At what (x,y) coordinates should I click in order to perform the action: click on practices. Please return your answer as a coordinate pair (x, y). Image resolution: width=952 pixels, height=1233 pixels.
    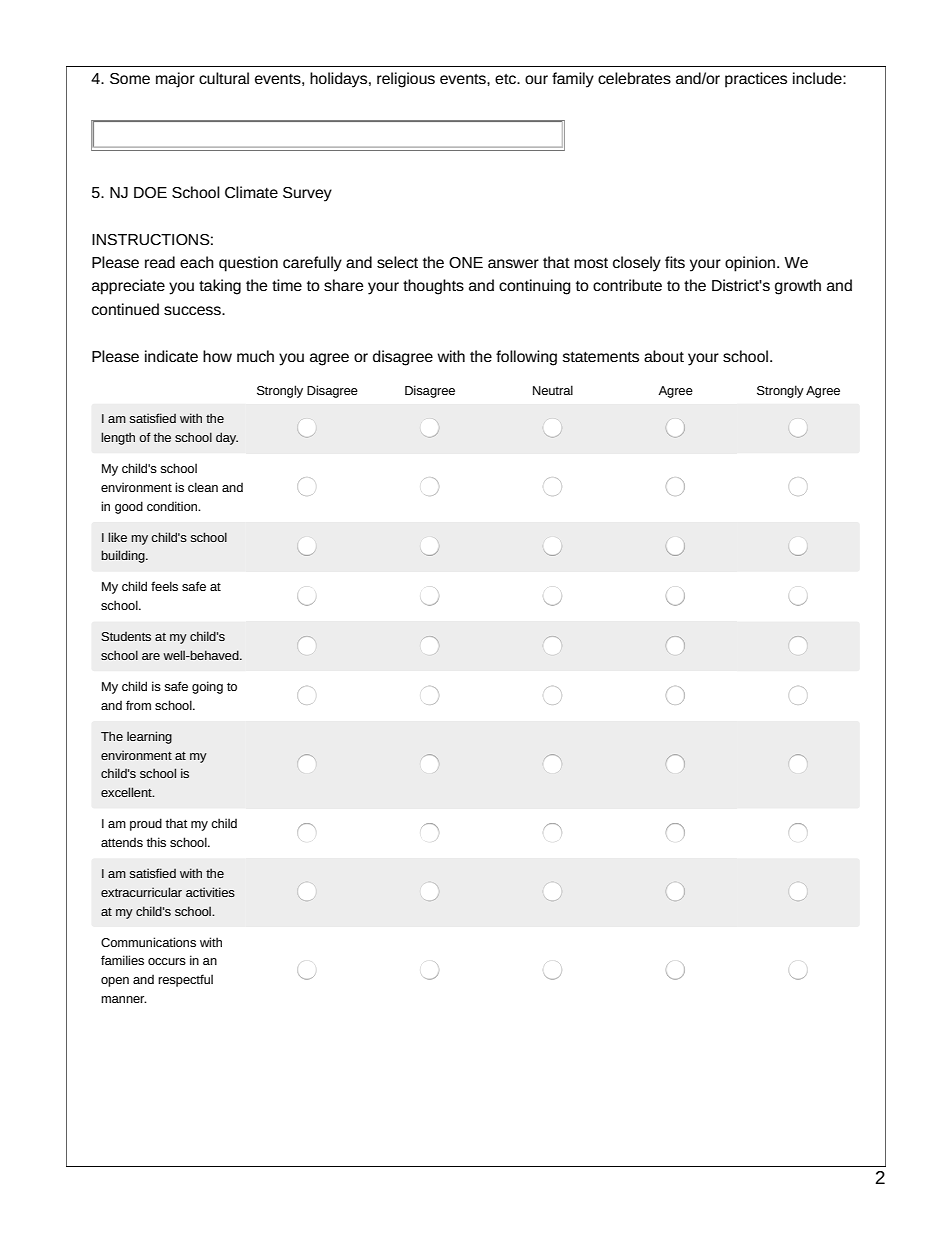
    Looking at the image, I should click on (756, 80).
